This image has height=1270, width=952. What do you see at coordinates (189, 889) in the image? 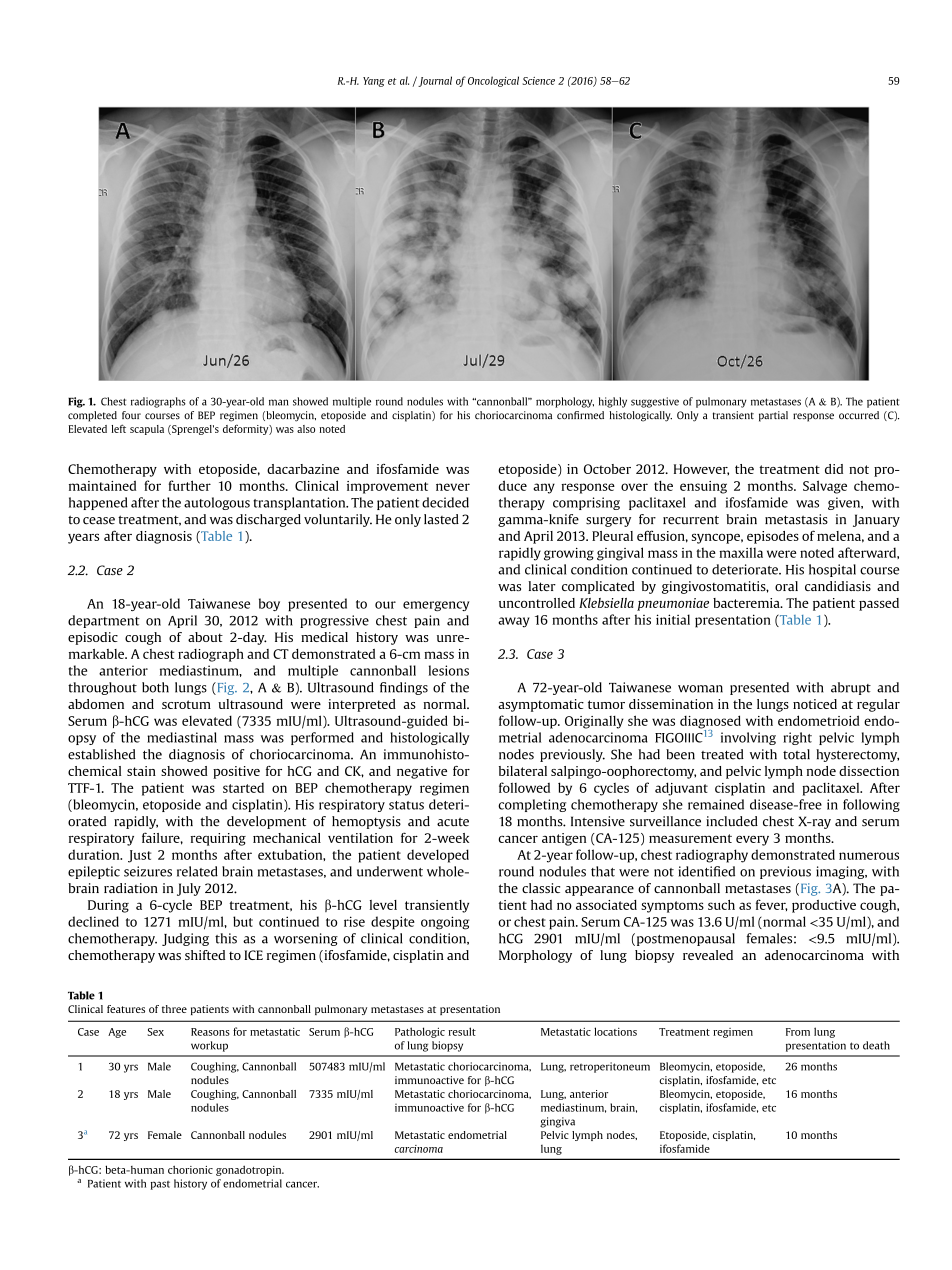
I see `July` at bounding box center [189, 889].
